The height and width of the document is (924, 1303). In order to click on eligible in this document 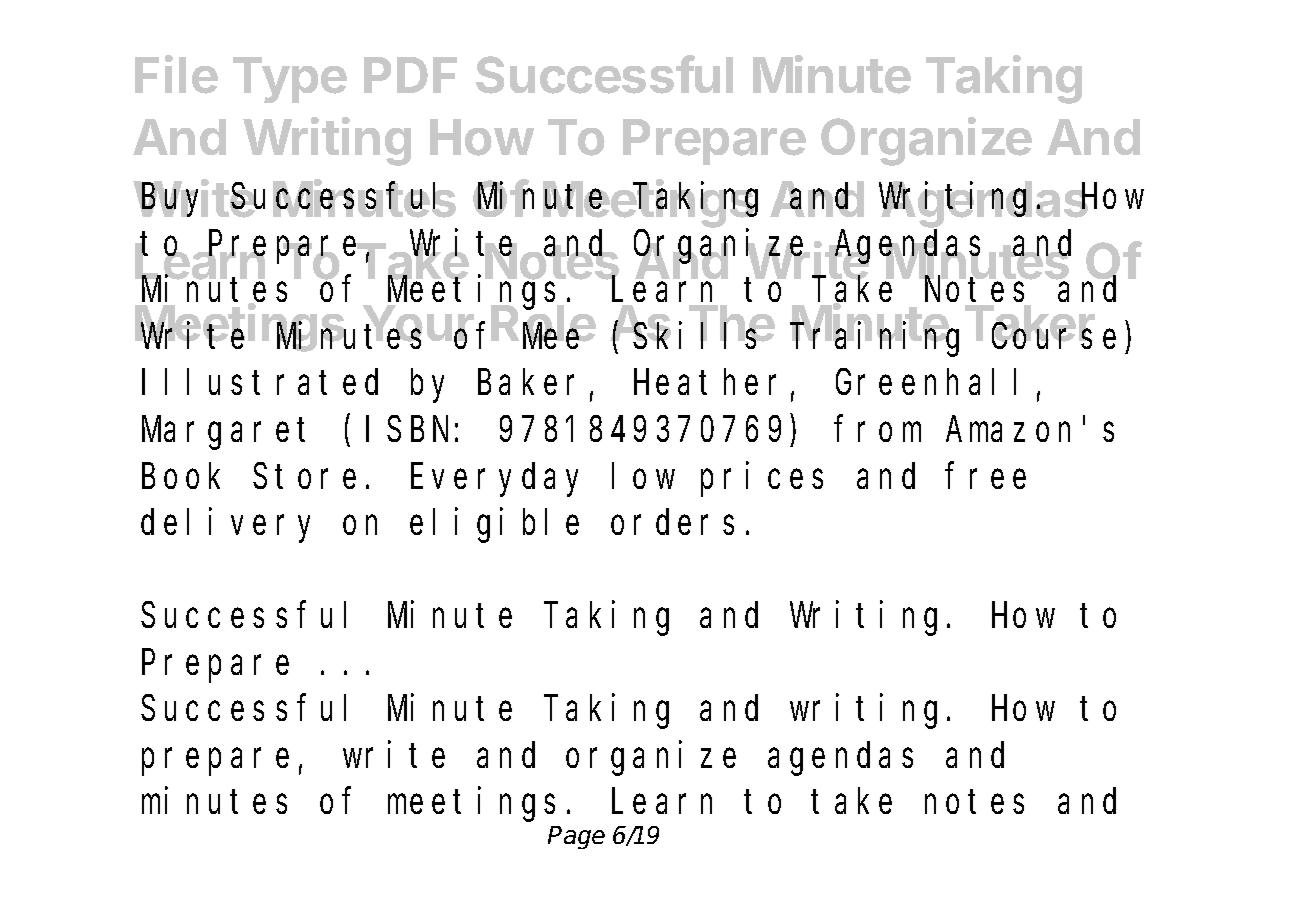, I will do `click(494, 526)`.
